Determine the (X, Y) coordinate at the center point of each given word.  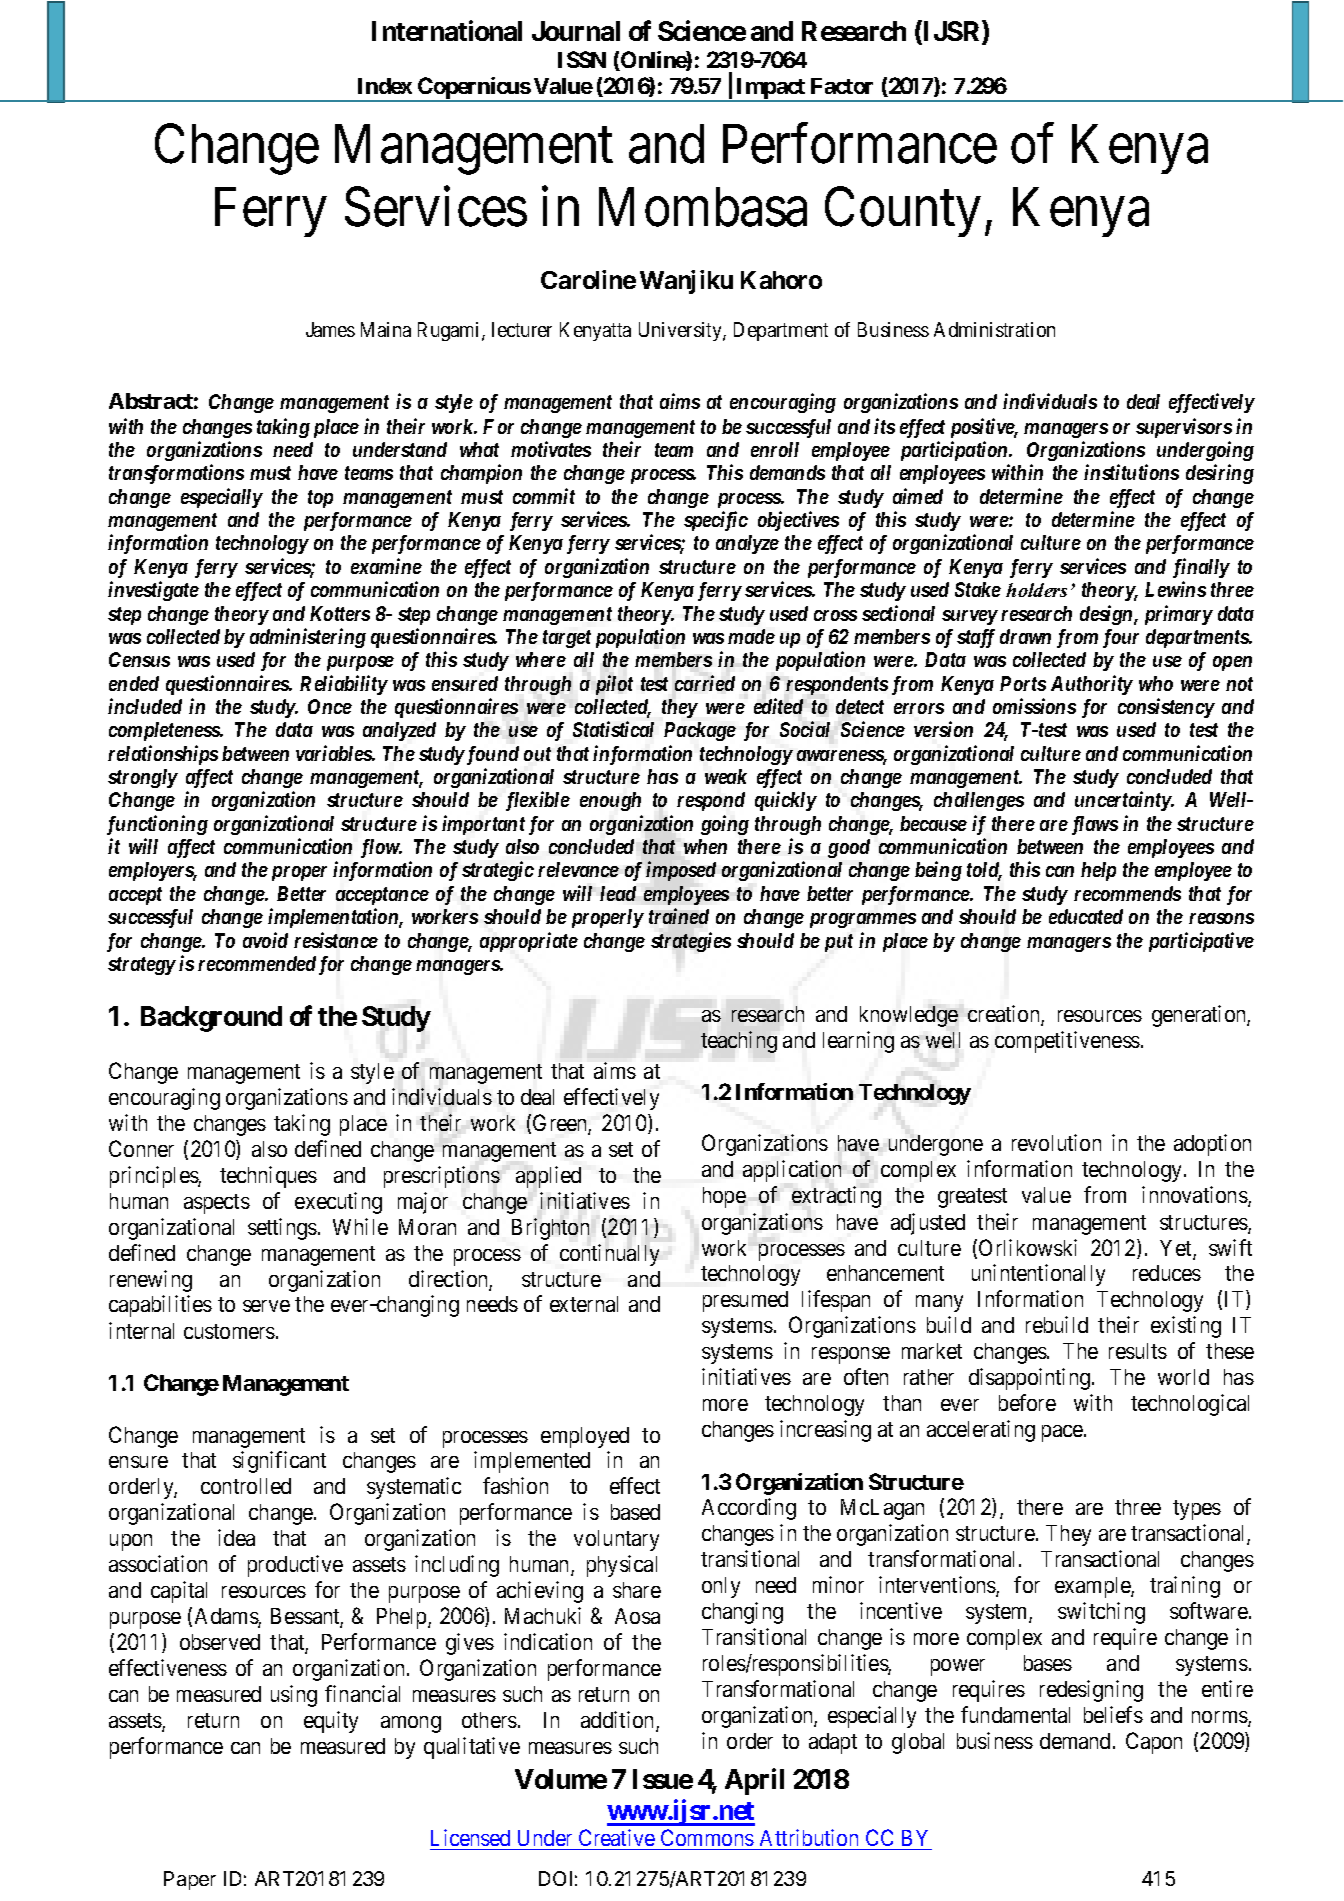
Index (385, 86)
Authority (1092, 685)
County (903, 212)
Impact (770, 89)
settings (282, 1229)
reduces (1167, 1273)
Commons (707, 1839)
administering (308, 638)
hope (724, 1197)
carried (705, 683)
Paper (190, 1880)
